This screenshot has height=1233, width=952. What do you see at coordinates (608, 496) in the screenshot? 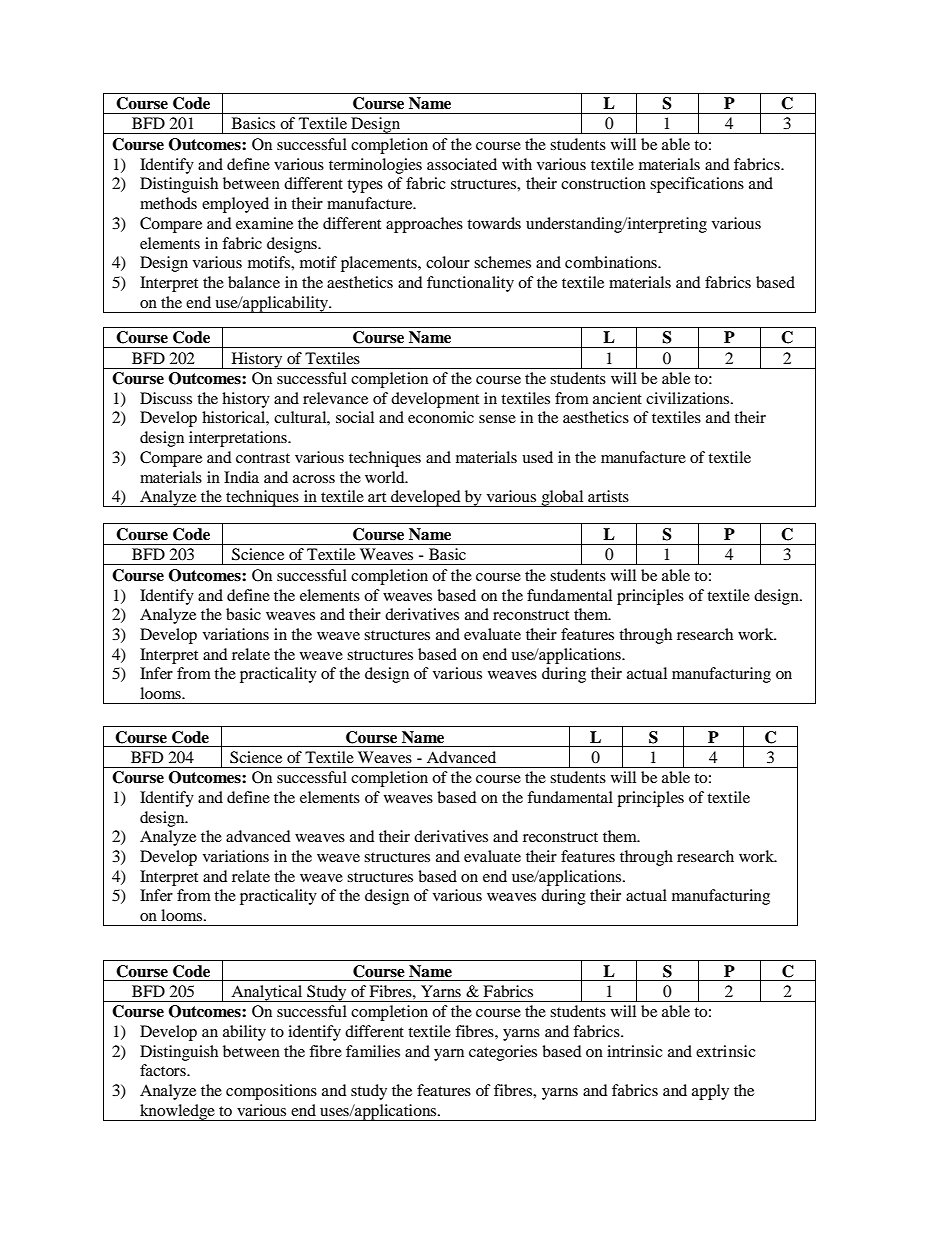
I see `artists` at bounding box center [608, 496].
